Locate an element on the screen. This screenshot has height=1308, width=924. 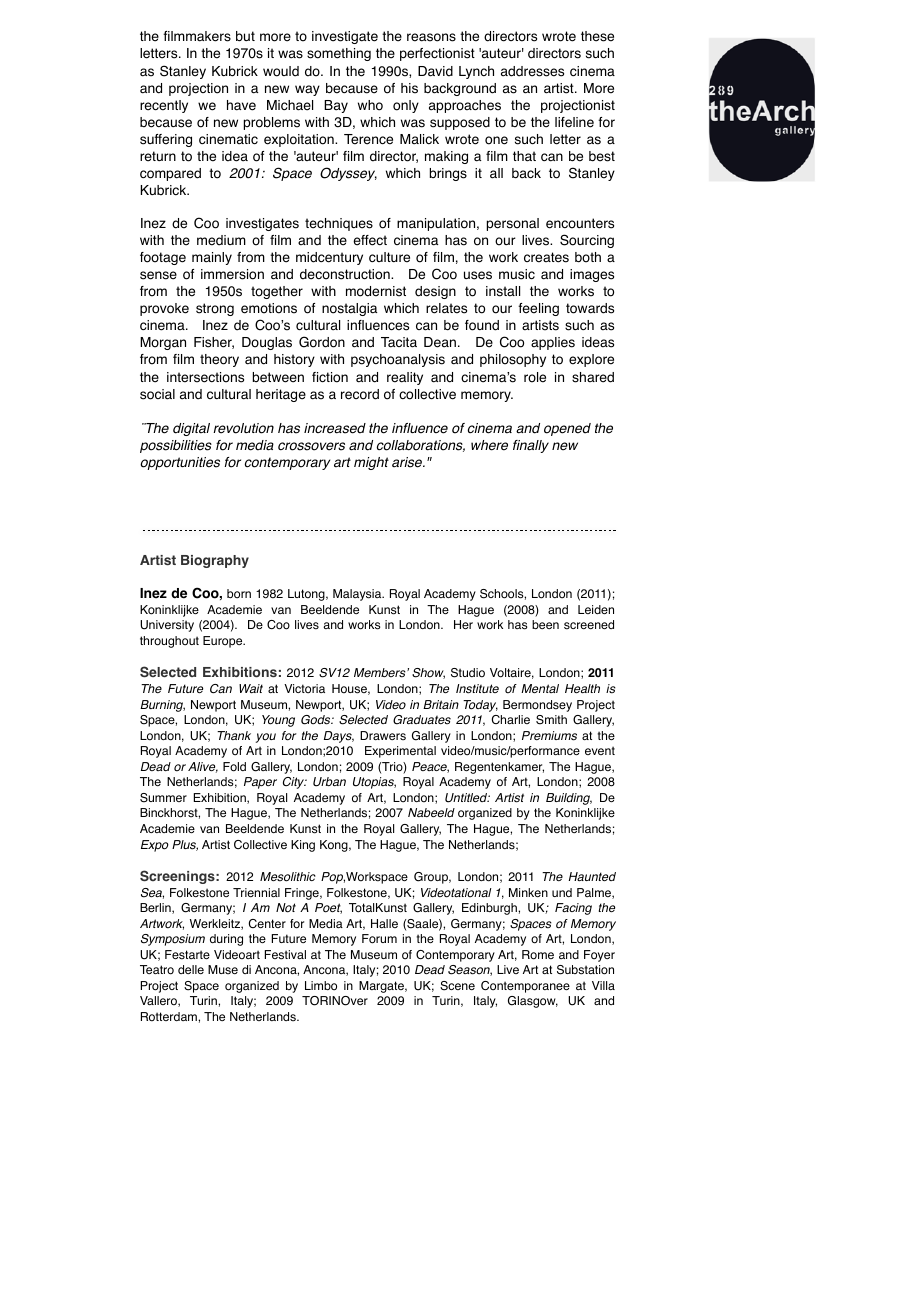
who is located at coordinates (370, 105).
